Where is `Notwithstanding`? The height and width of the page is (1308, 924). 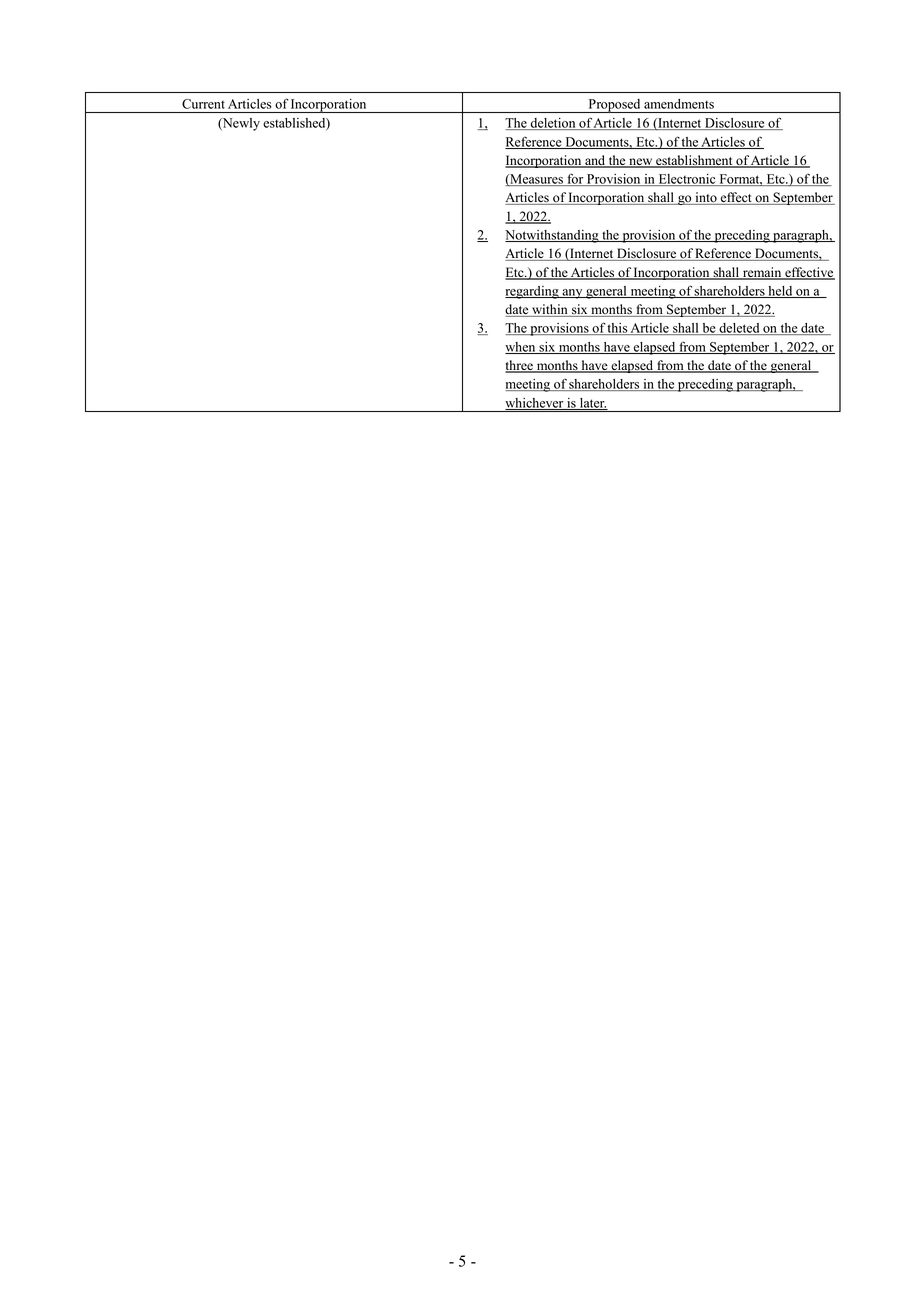 Notwithstanding is located at coordinates (553, 236).
